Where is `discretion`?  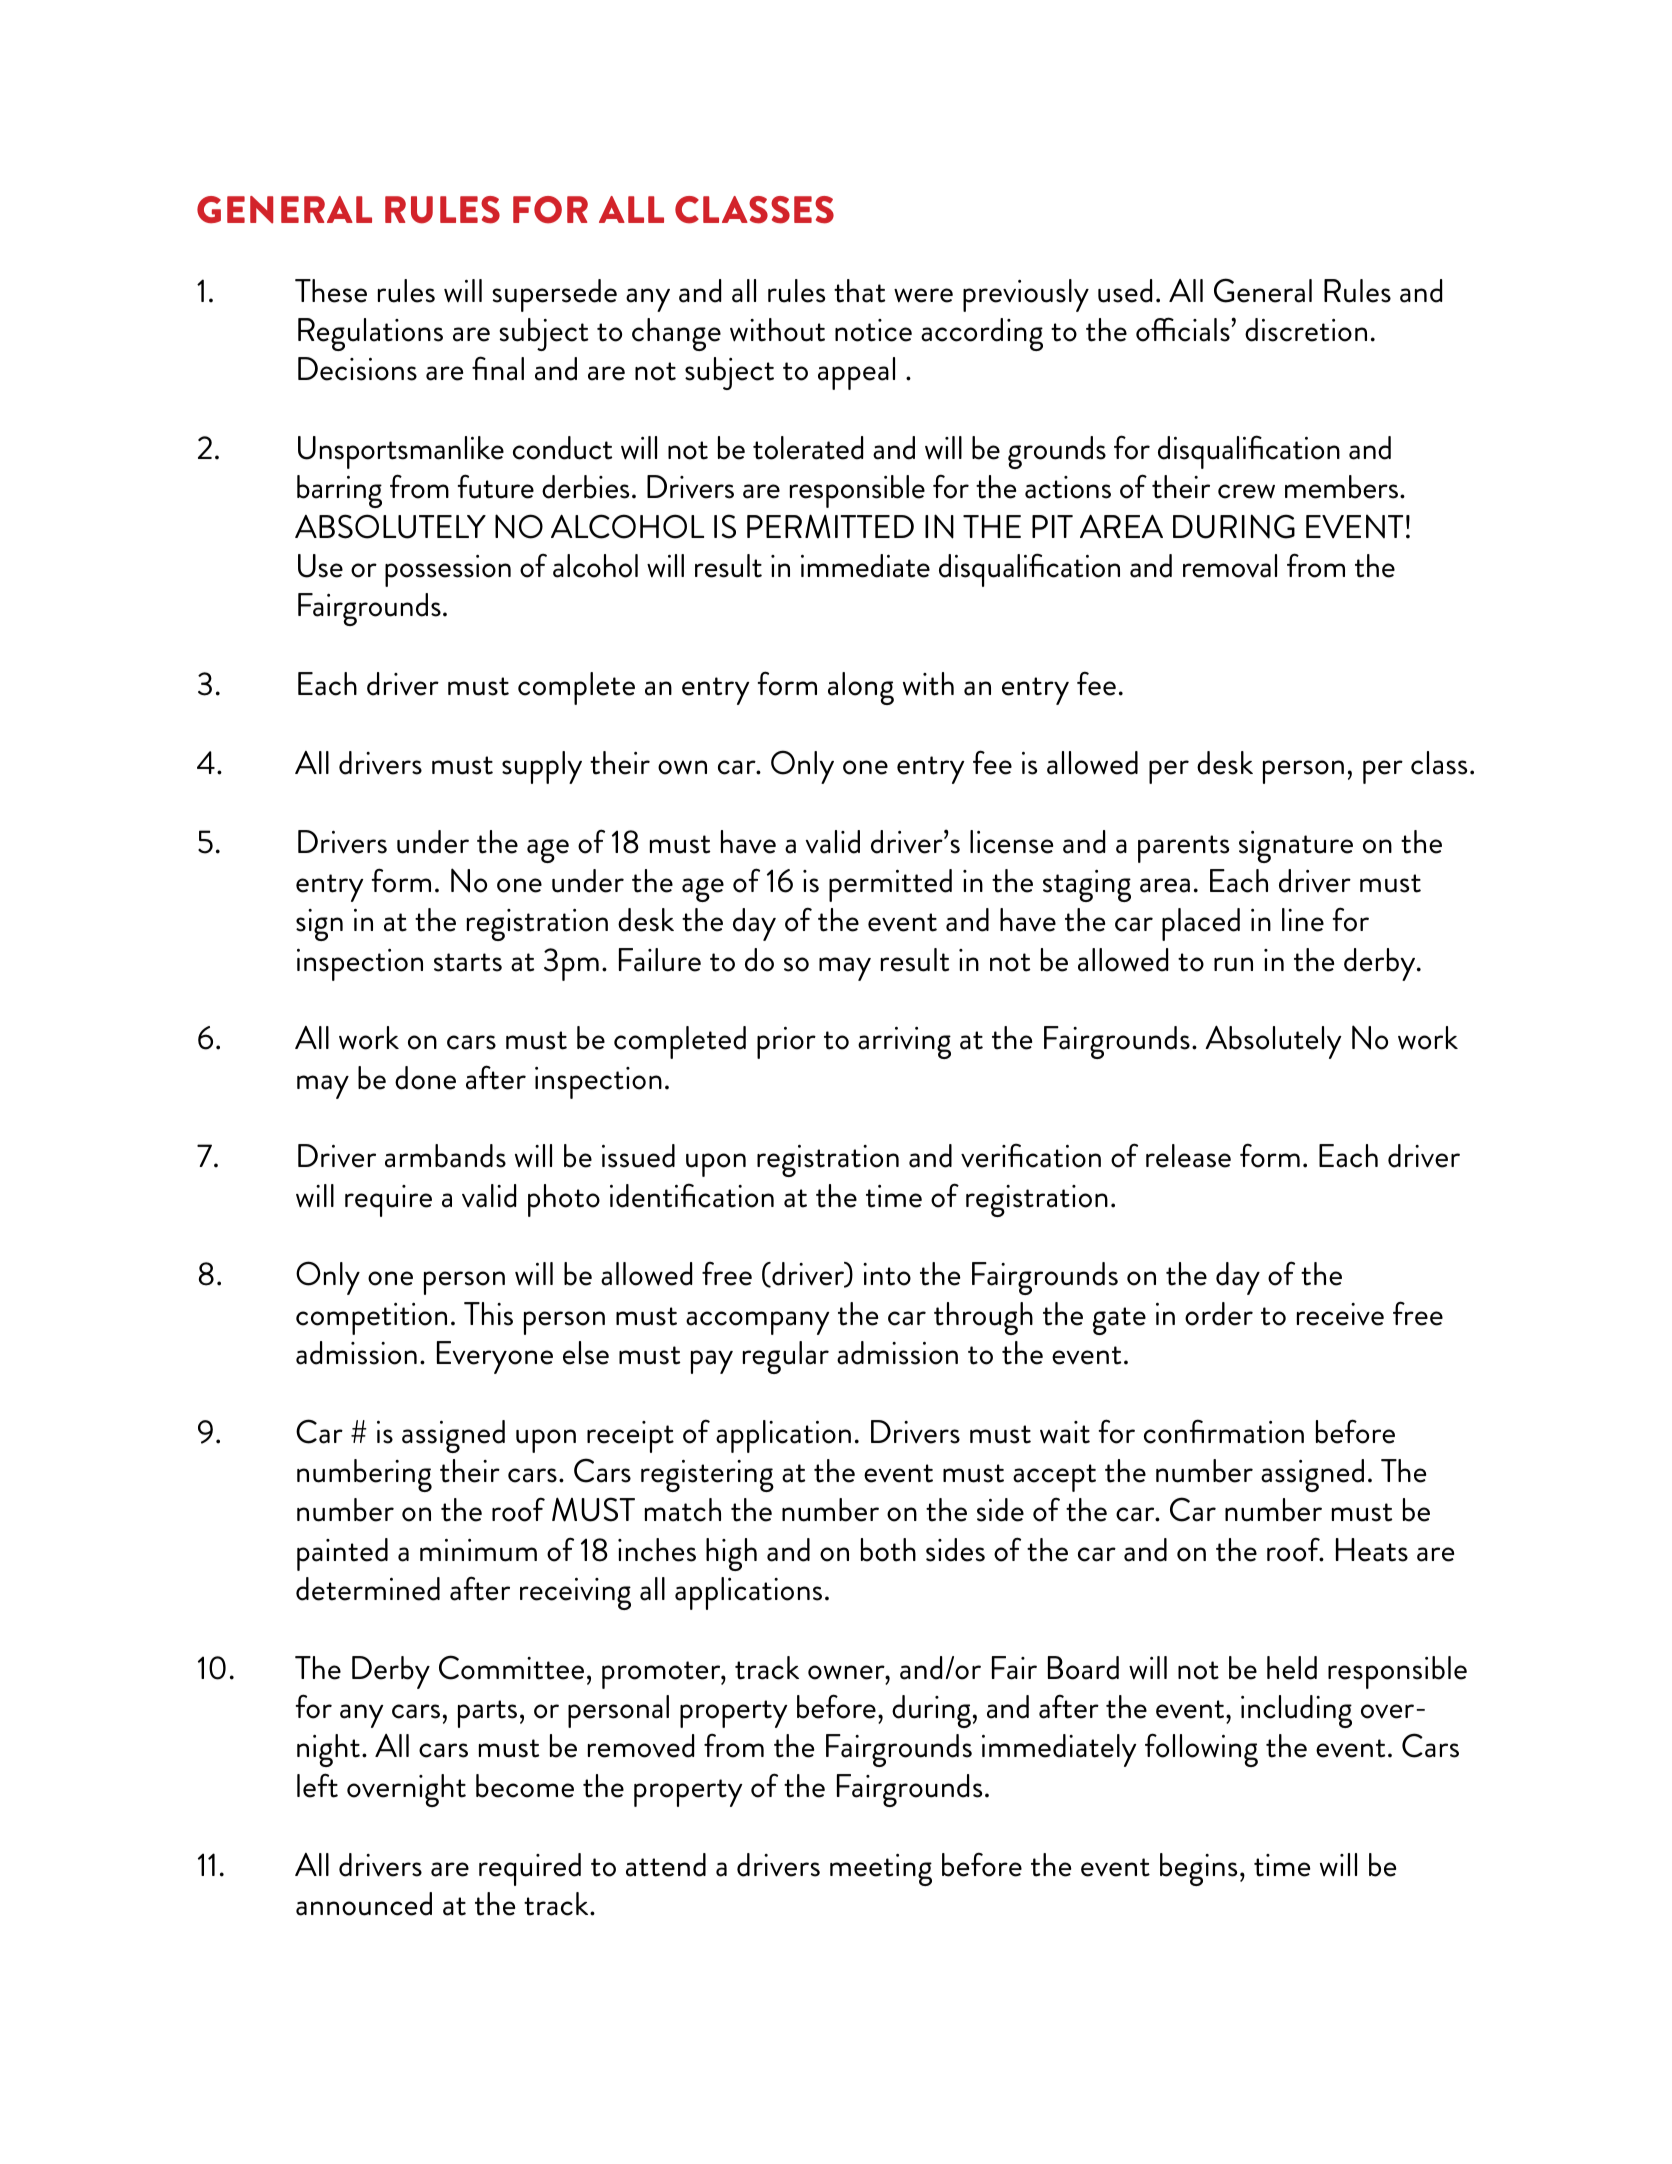 discretion is located at coordinates (1306, 330).
